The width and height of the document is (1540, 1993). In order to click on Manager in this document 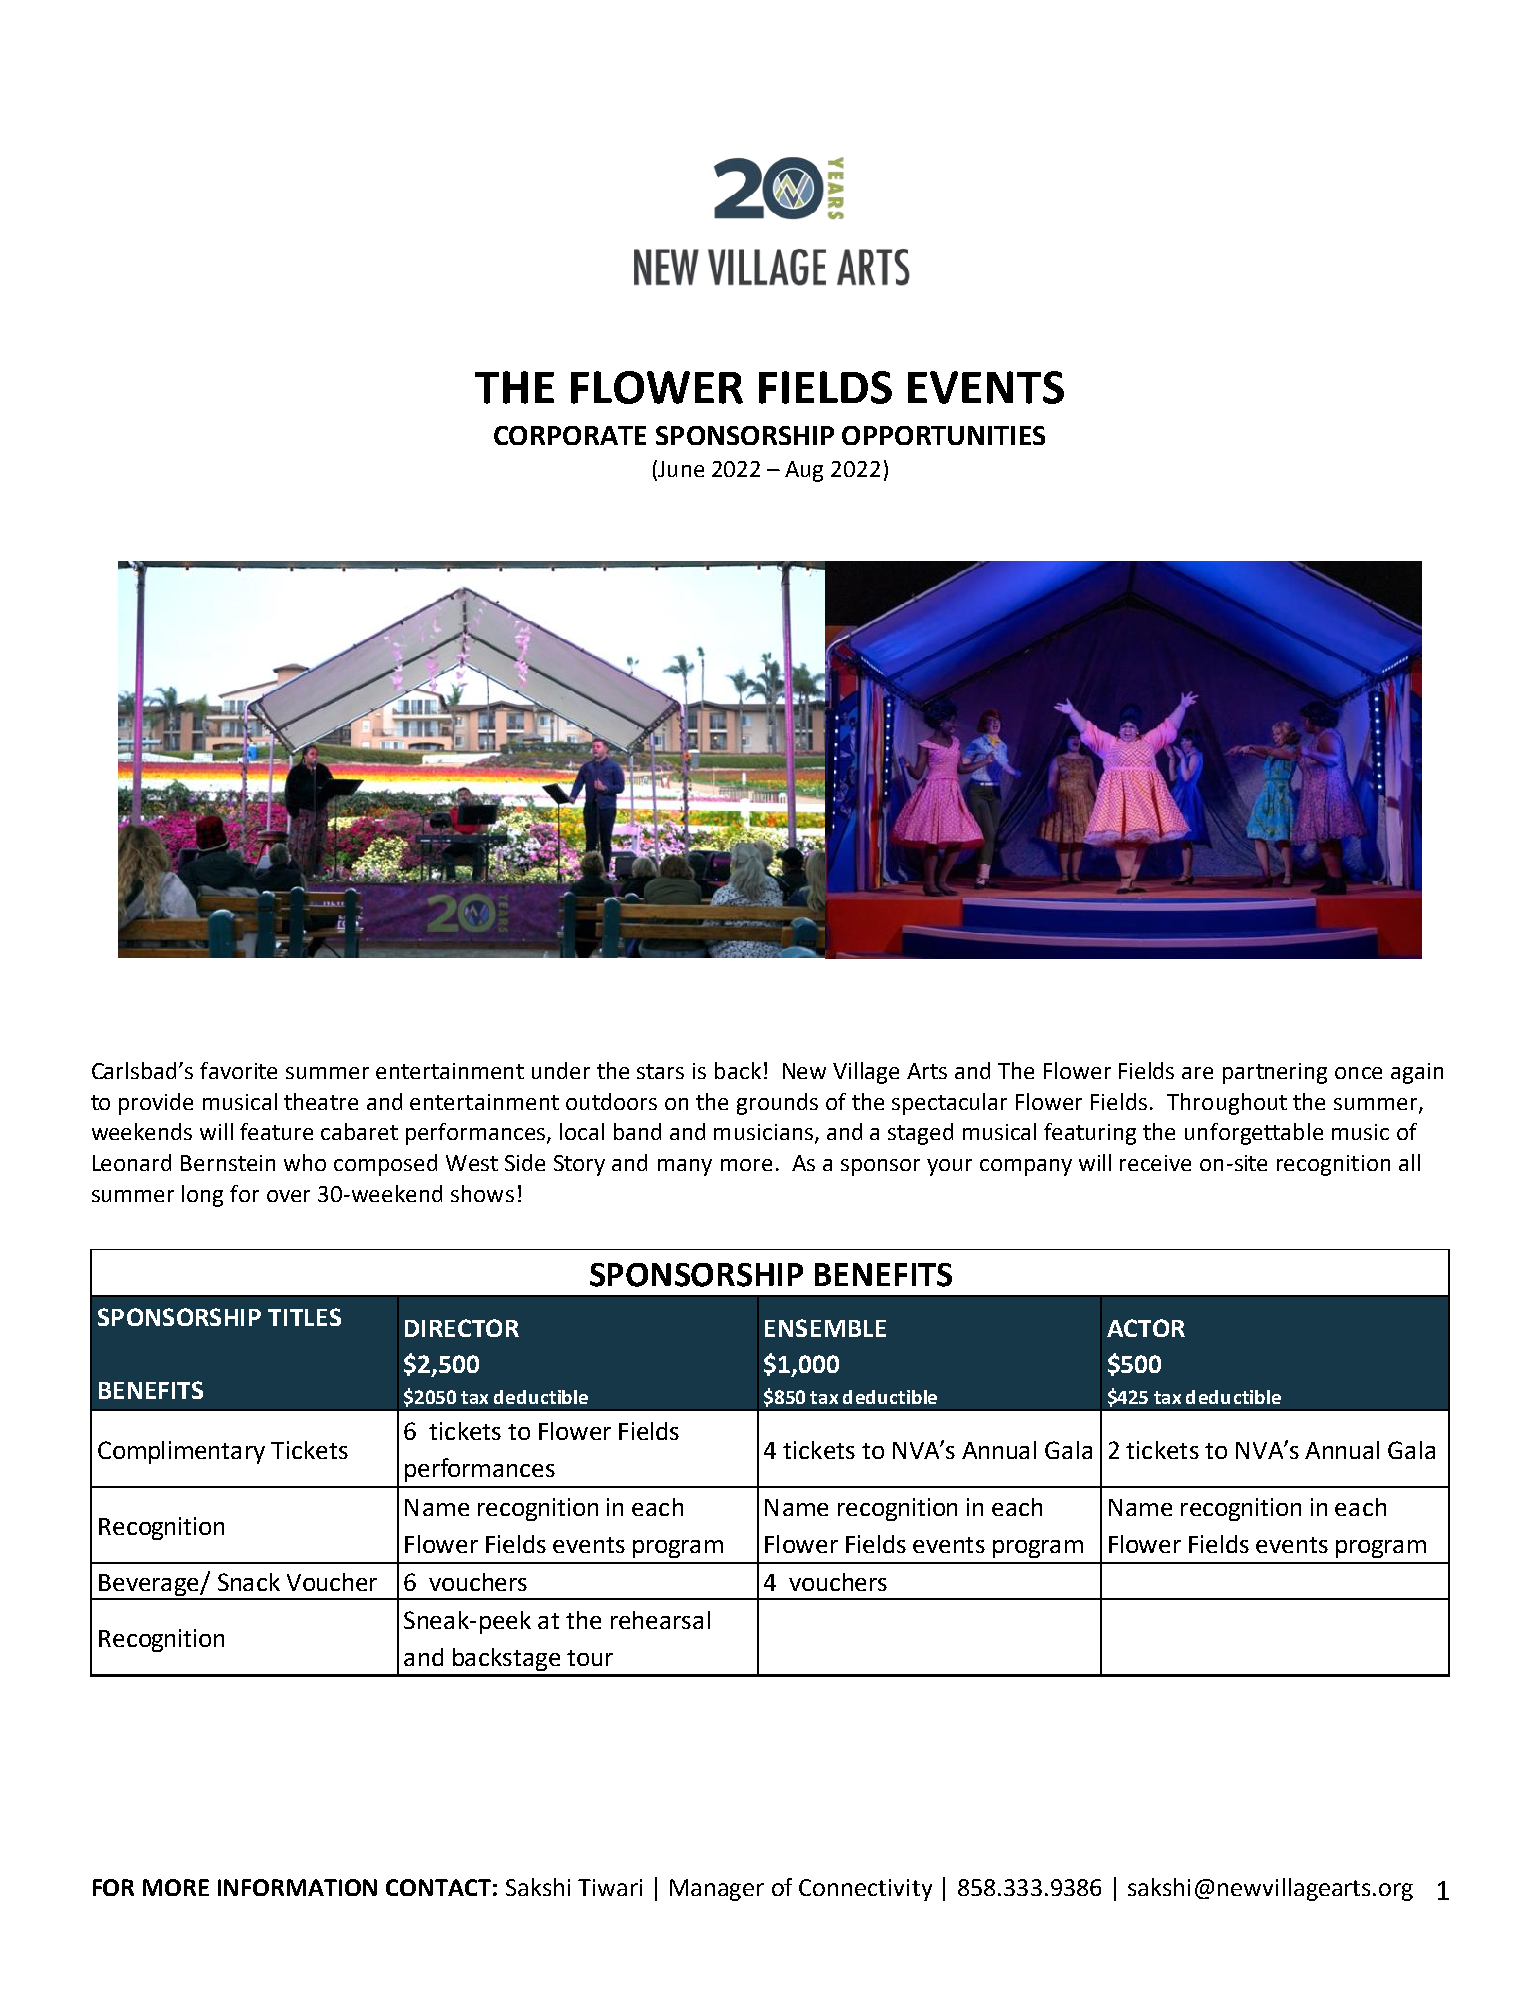, I will do `click(717, 1890)`.
